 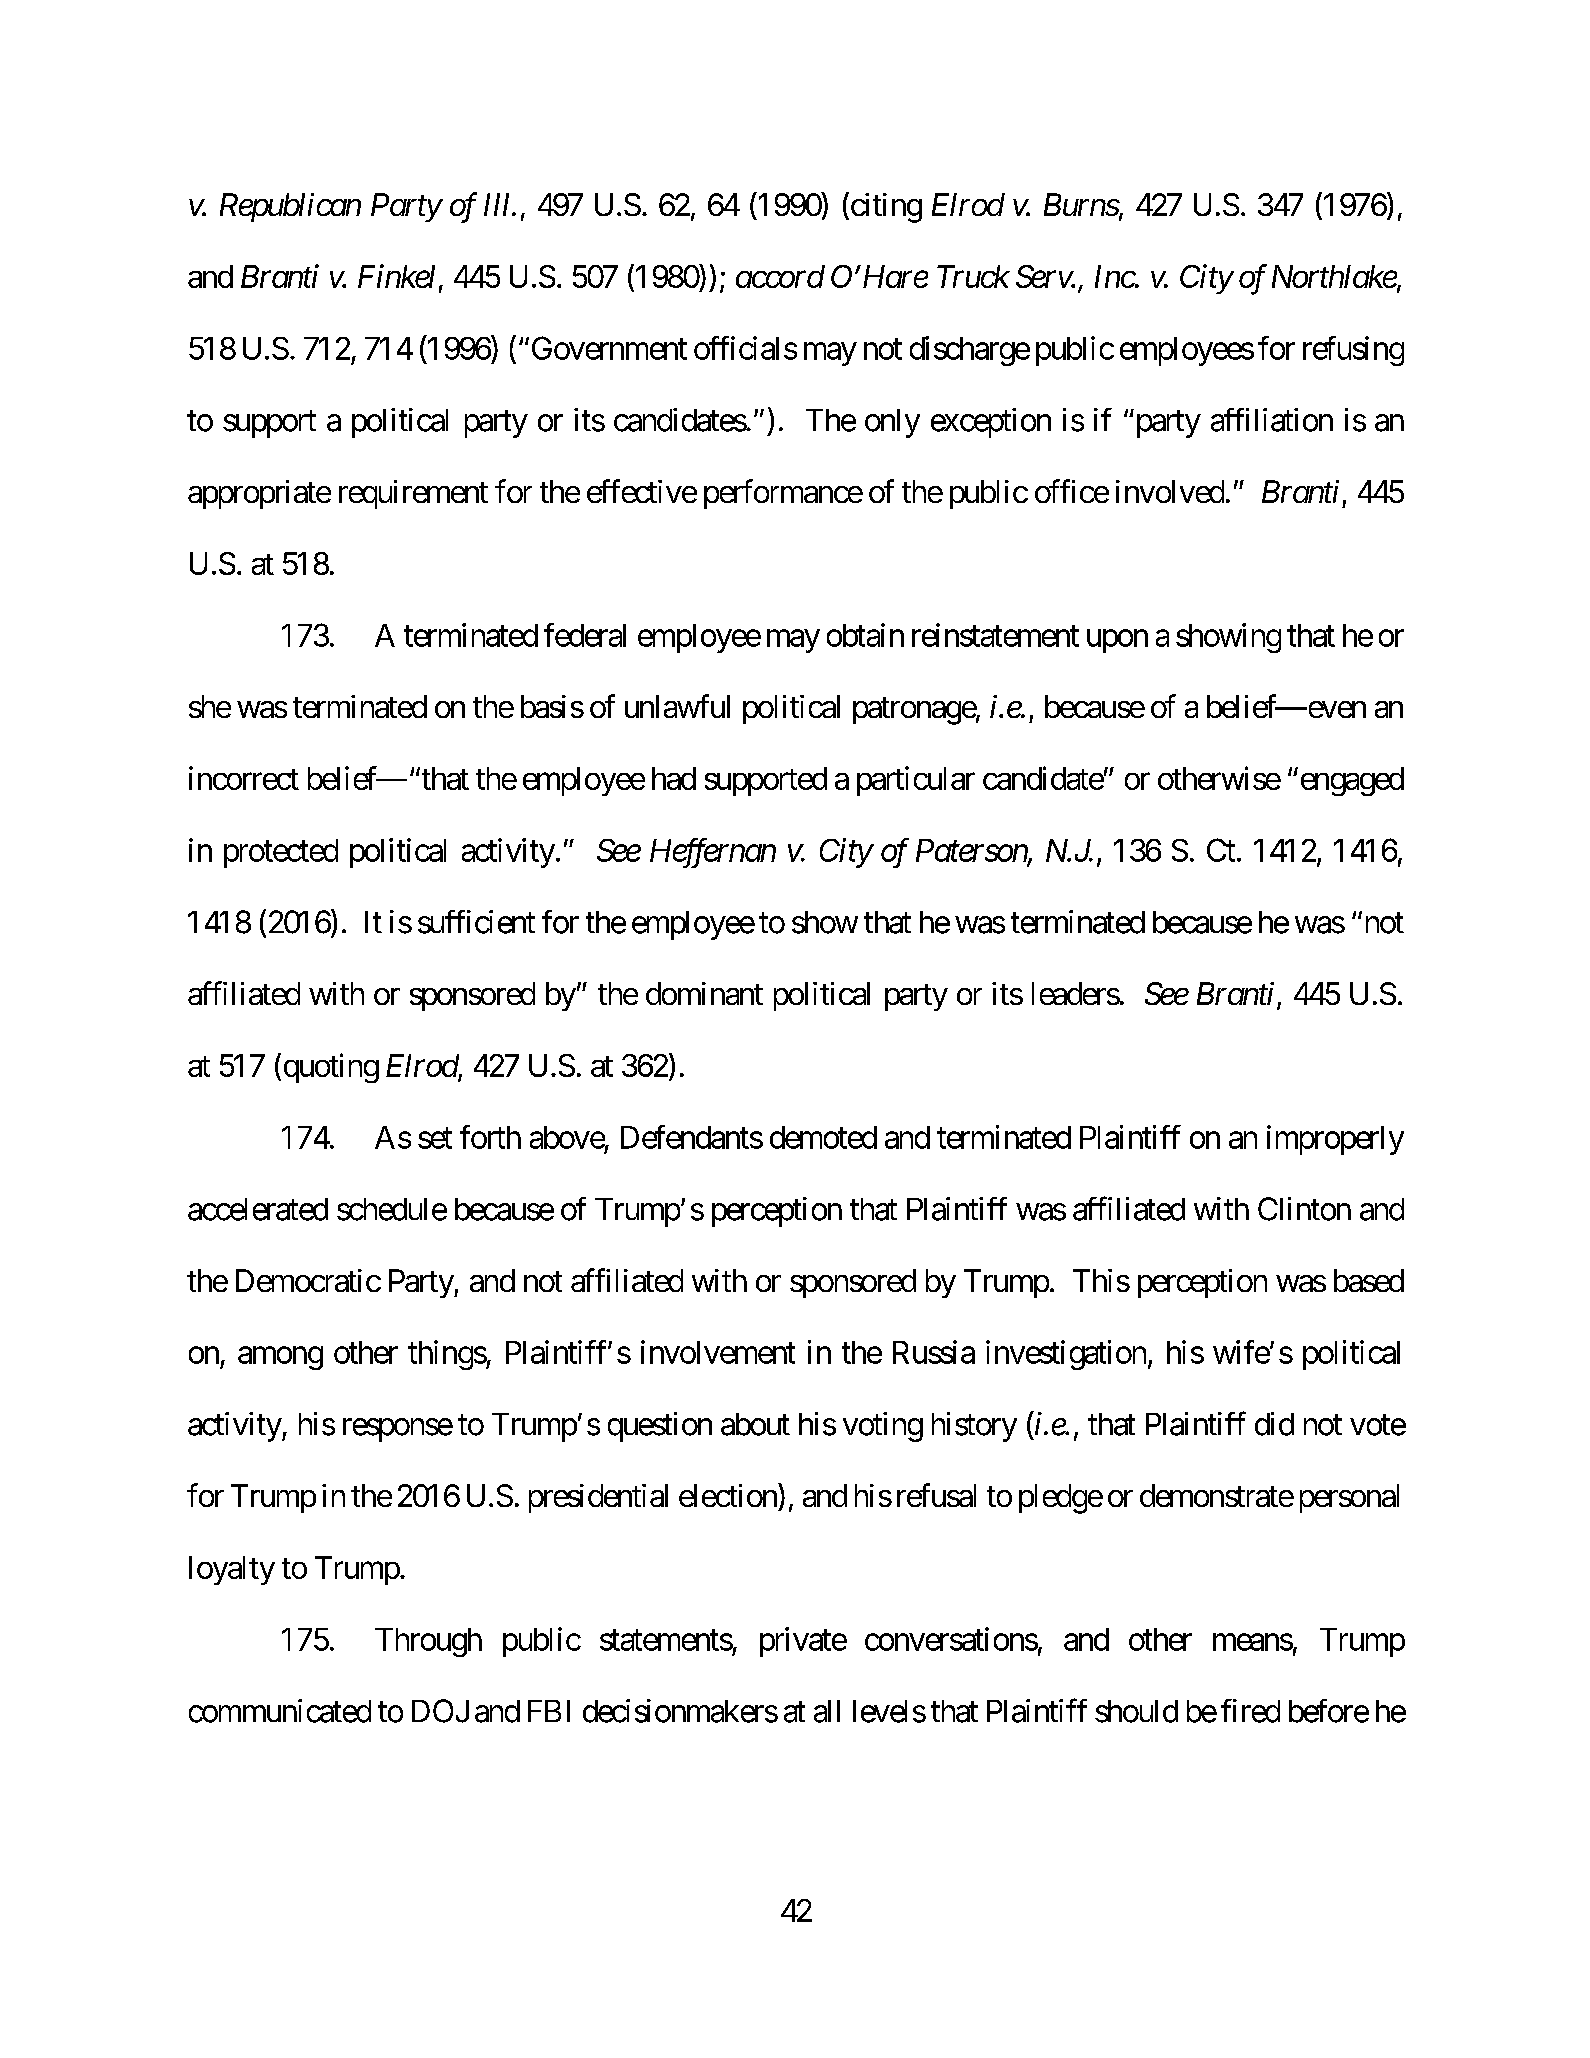 What do you see at coordinates (704, 993) in the document?
I see `dominant` at bounding box center [704, 993].
